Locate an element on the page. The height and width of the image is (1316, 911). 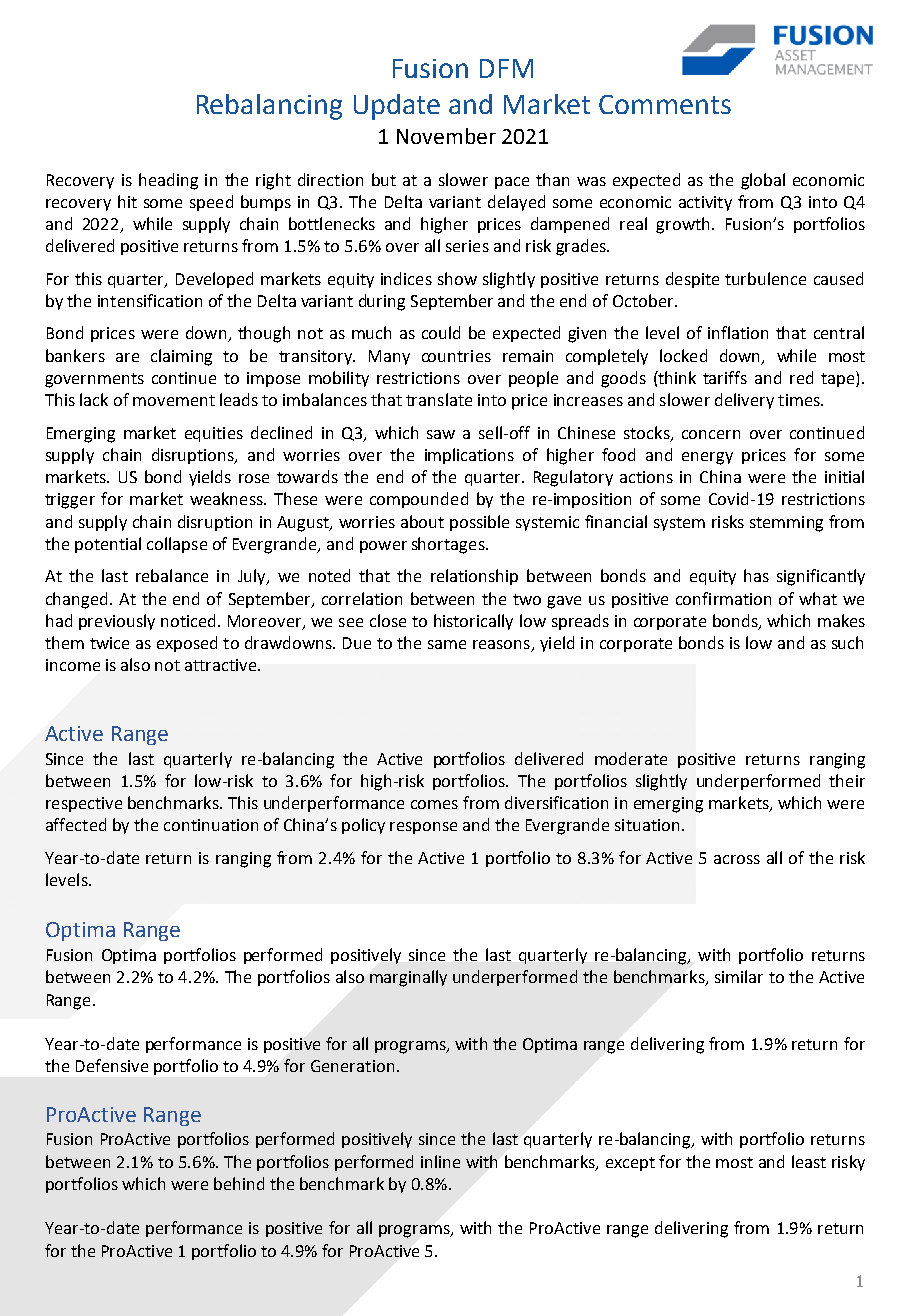
November is located at coordinates (446, 136).
